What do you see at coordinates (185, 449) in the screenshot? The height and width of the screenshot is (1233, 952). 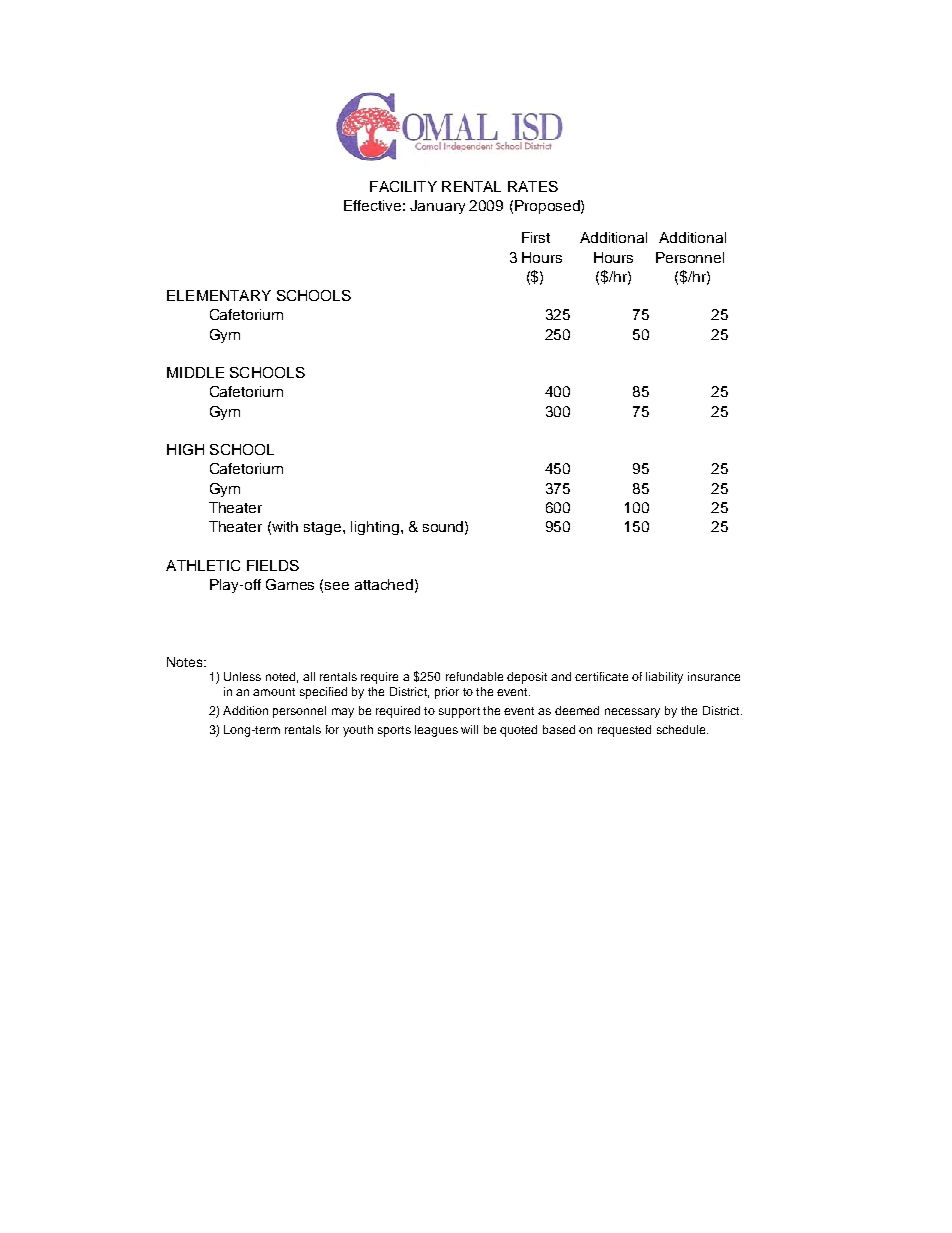 I see `HIGH` at bounding box center [185, 449].
